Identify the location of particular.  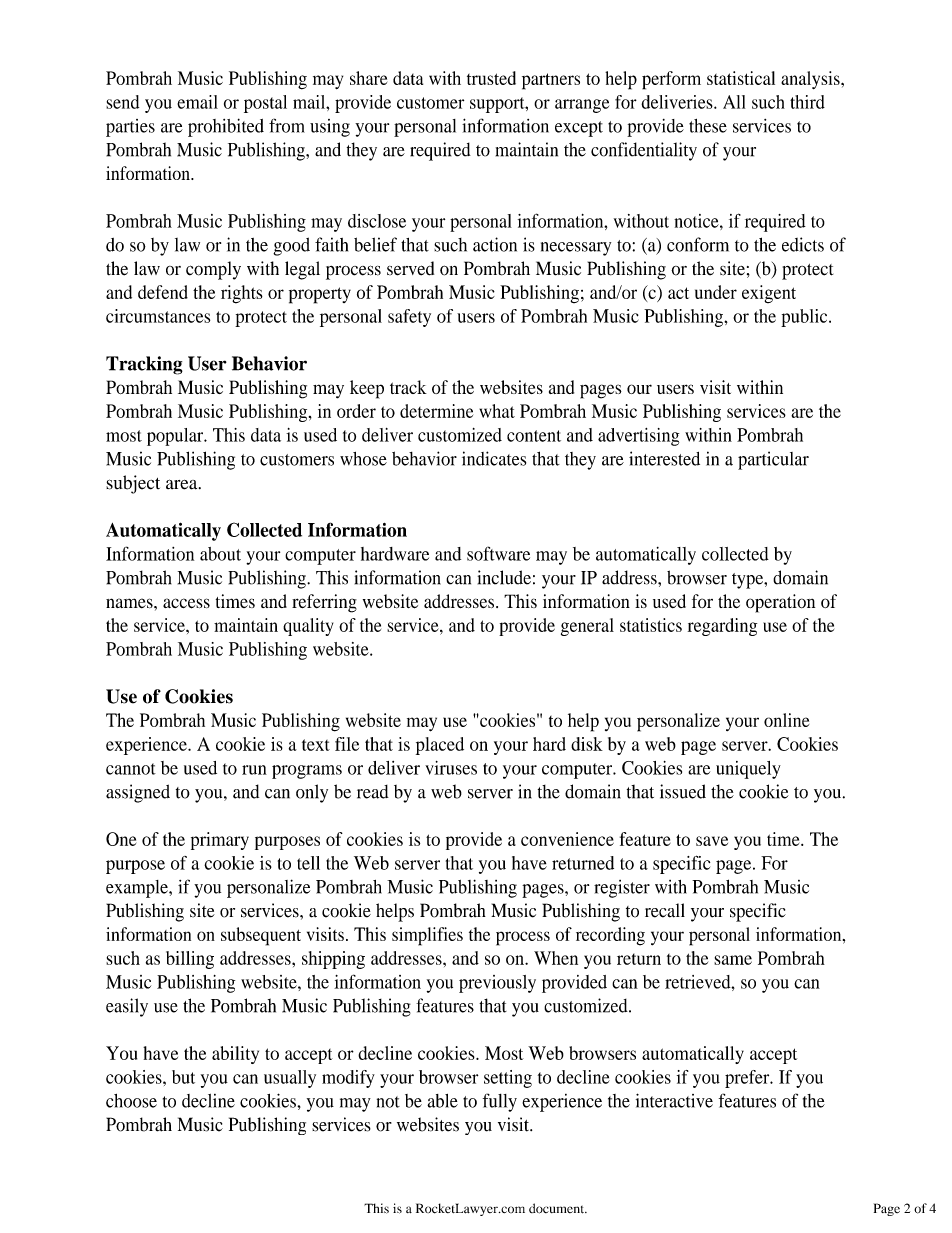
(773, 460).
